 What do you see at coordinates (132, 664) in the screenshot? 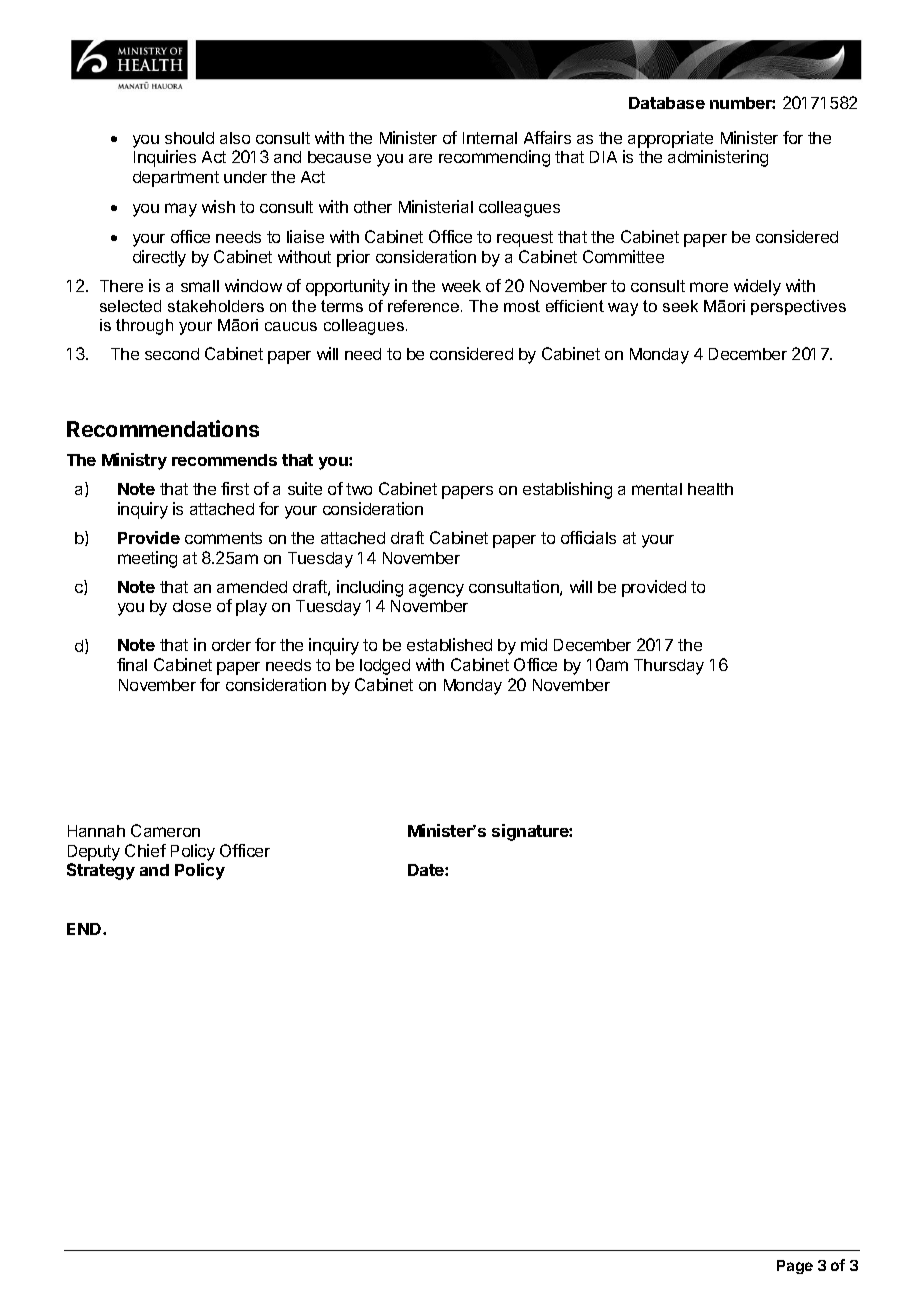
I see `final` at bounding box center [132, 664].
